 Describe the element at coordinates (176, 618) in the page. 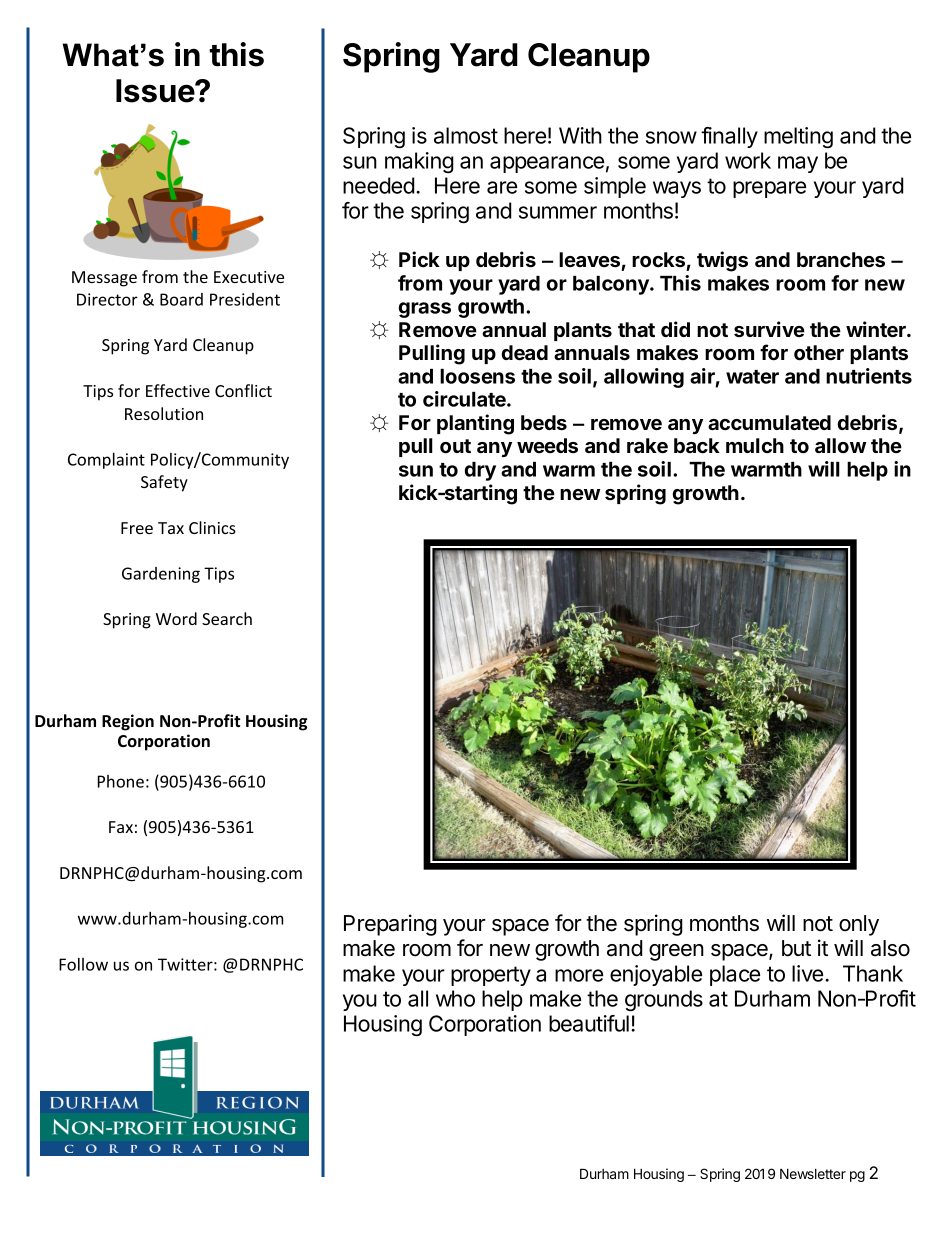

I see `Word` at that location.
